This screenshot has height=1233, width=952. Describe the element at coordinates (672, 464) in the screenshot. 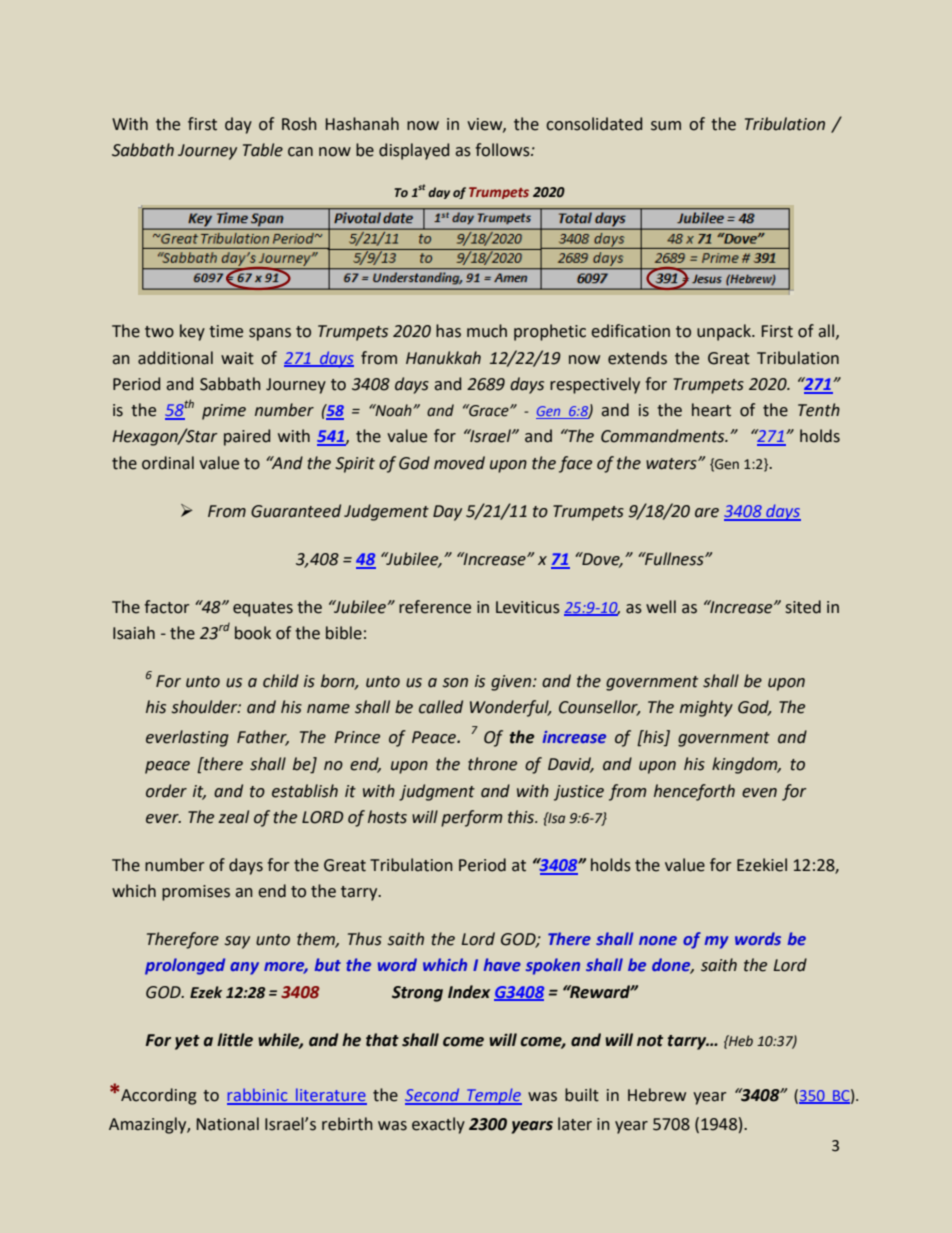

I see `waters` at that location.
